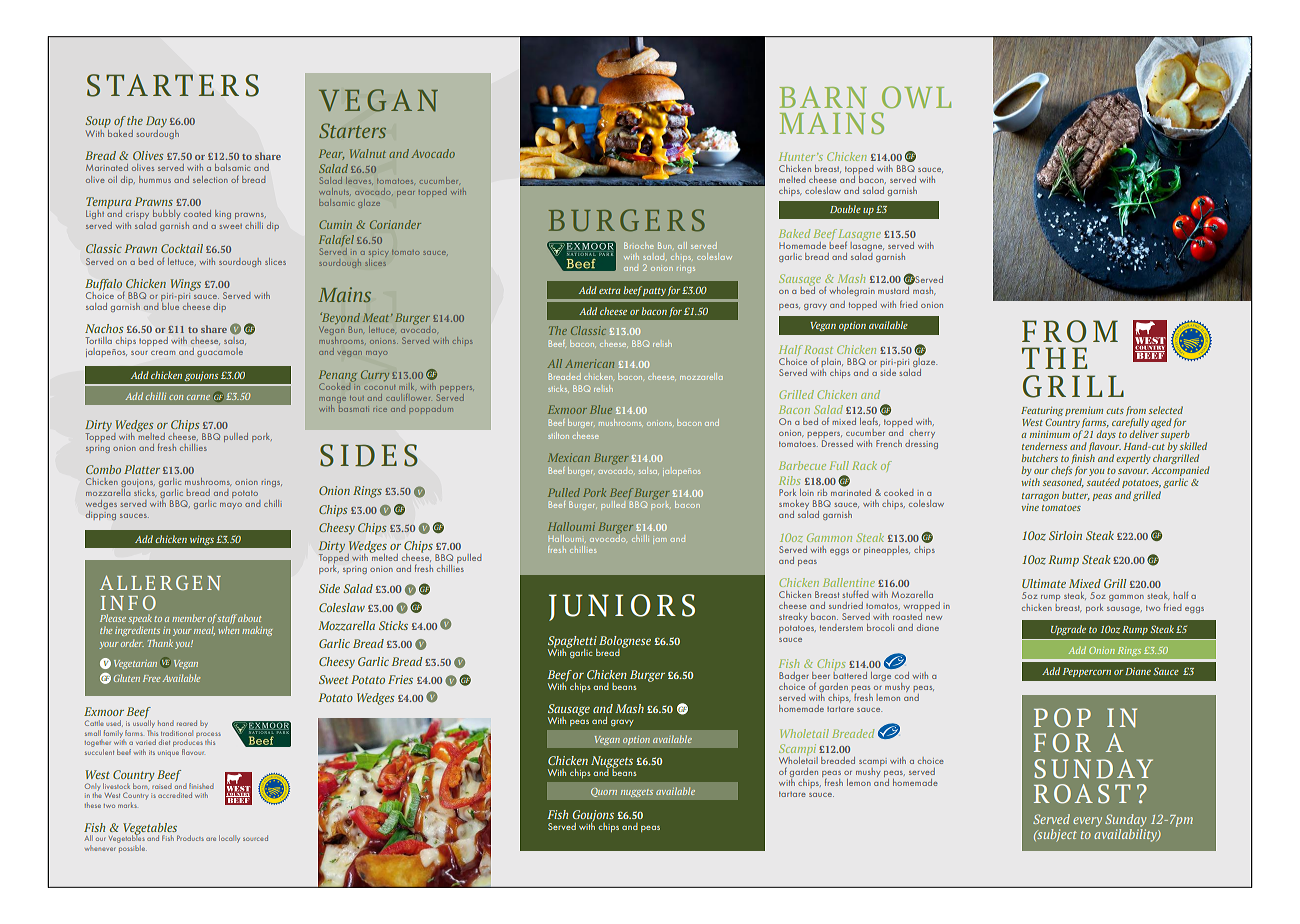 The image size is (1300, 924). I want to click on Platter, so click(142, 469).
